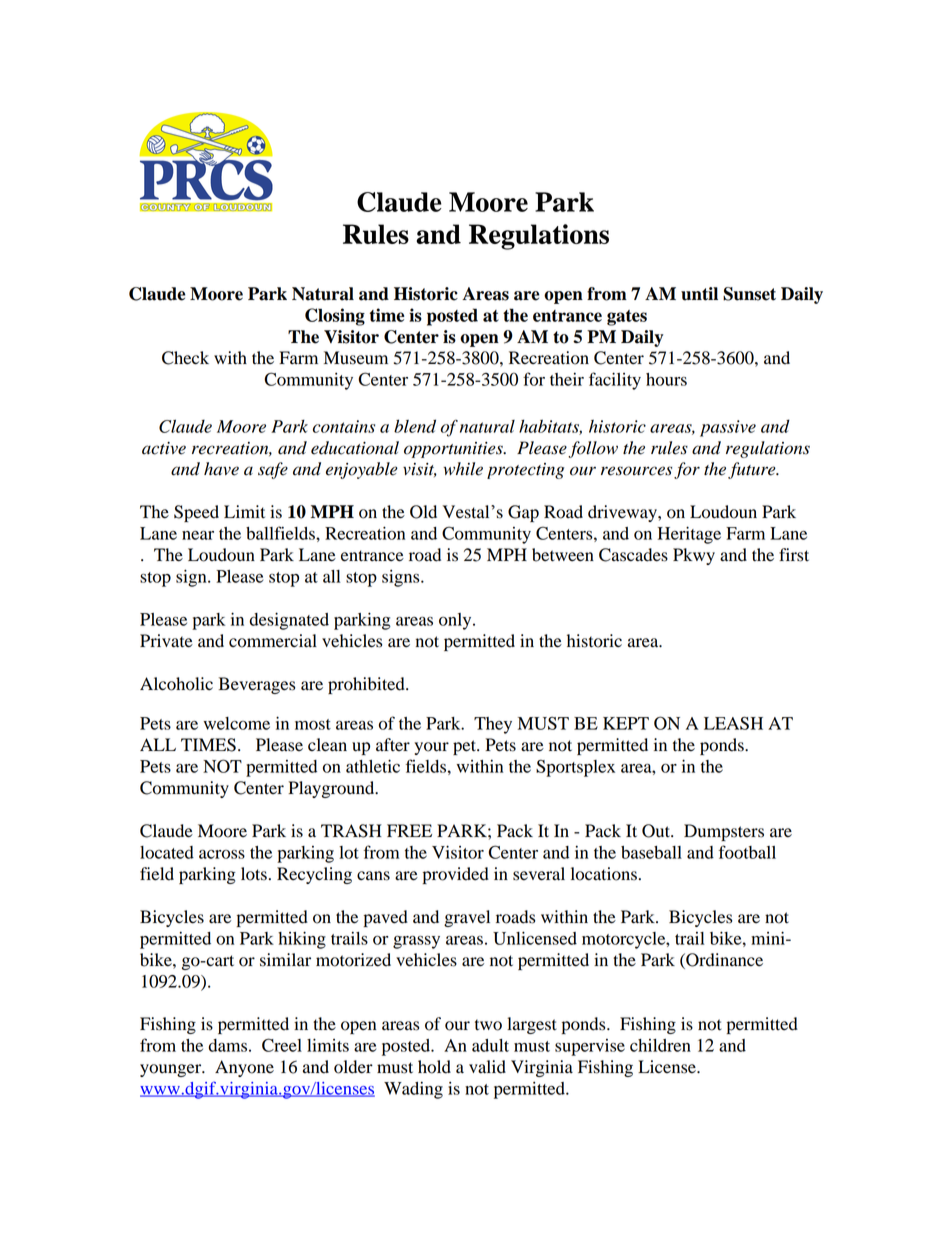 This document has width=952, height=1233. What do you see at coordinates (493, 725) in the document?
I see `They` at bounding box center [493, 725].
